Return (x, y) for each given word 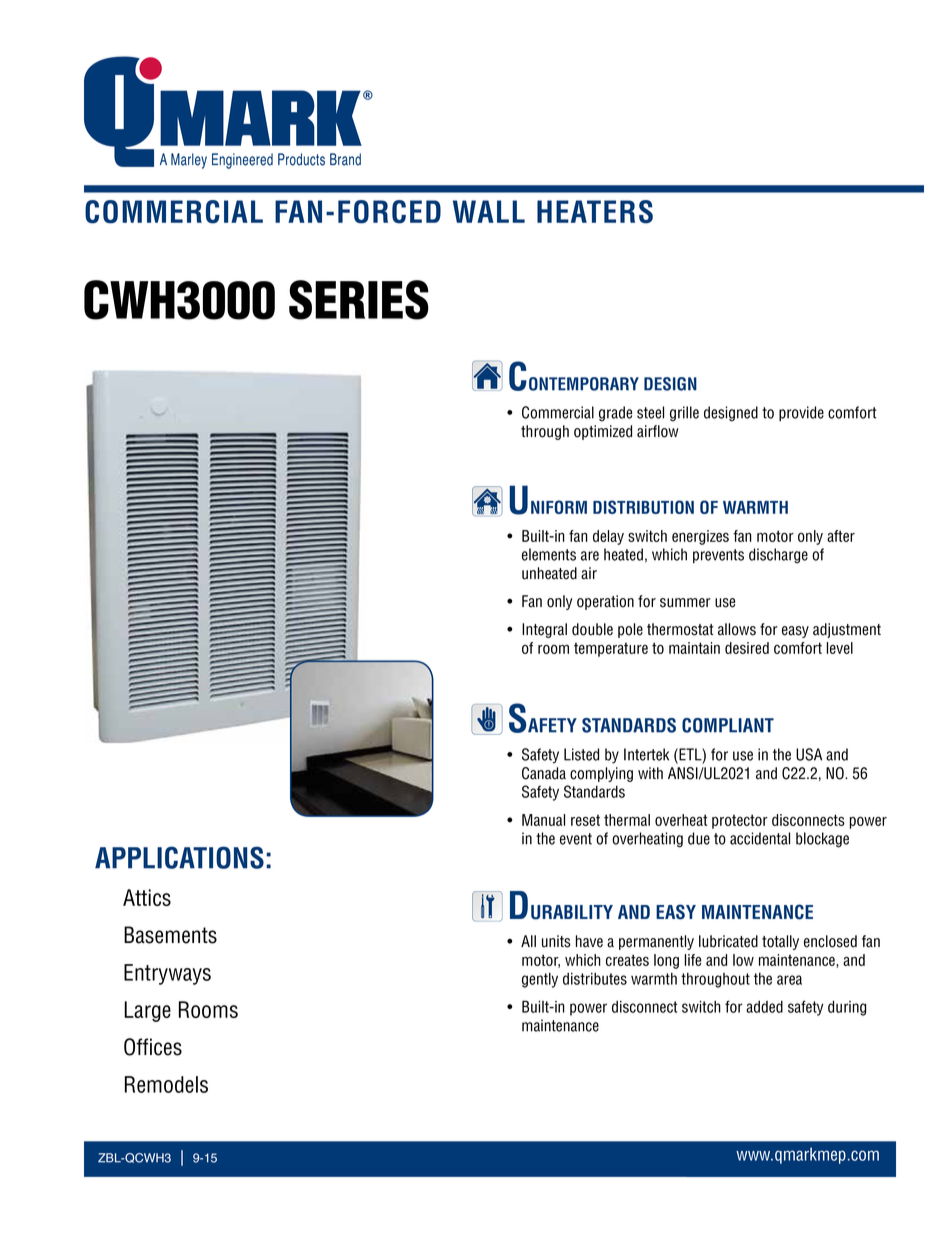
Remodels (166, 1084)
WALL (489, 211)
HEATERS (595, 212)
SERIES (359, 300)
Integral (544, 630)
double (592, 629)
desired (747, 648)
